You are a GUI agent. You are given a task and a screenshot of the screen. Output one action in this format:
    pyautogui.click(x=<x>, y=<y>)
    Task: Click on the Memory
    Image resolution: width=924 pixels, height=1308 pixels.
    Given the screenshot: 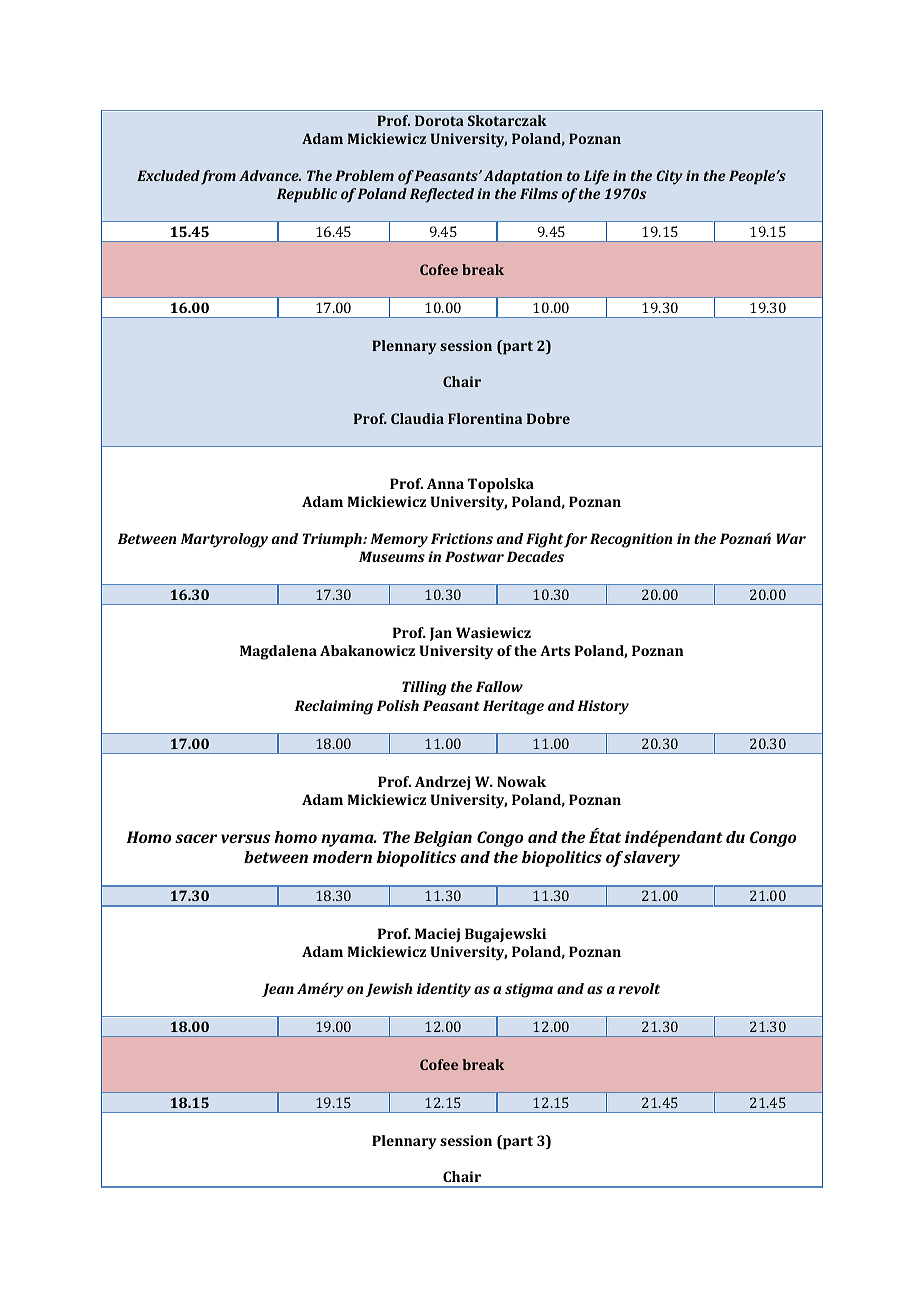 What is the action you would take?
    pyautogui.click(x=399, y=540)
